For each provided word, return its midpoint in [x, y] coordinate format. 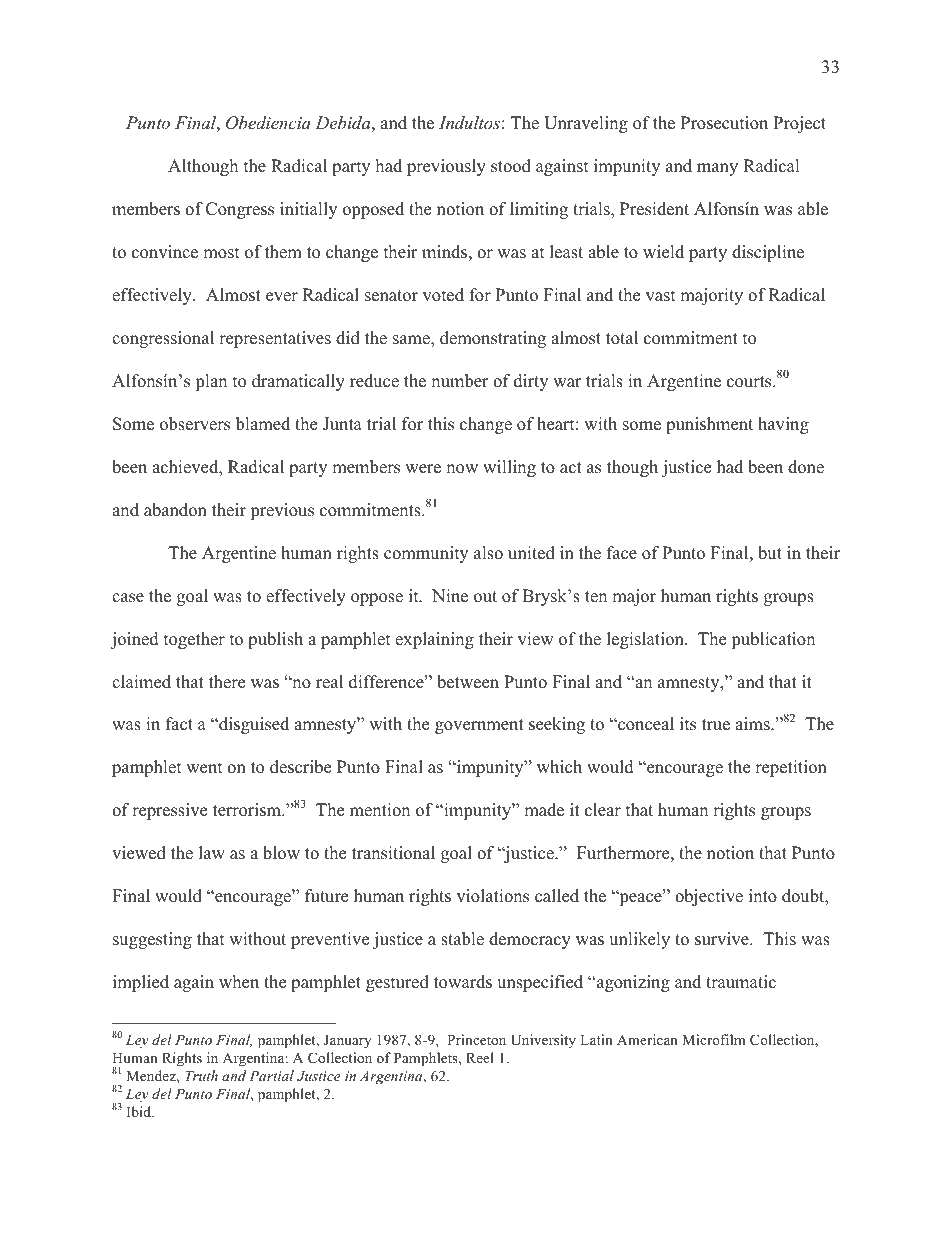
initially [308, 210]
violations [492, 896]
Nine [450, 596]
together [194, 640]
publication [773, 640]
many [717, 169]
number [460, 381]
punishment [709, 425]
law [212, 852]
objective [709, 897]
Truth [201, 1075]
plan [211, 382]
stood [511, 166]
